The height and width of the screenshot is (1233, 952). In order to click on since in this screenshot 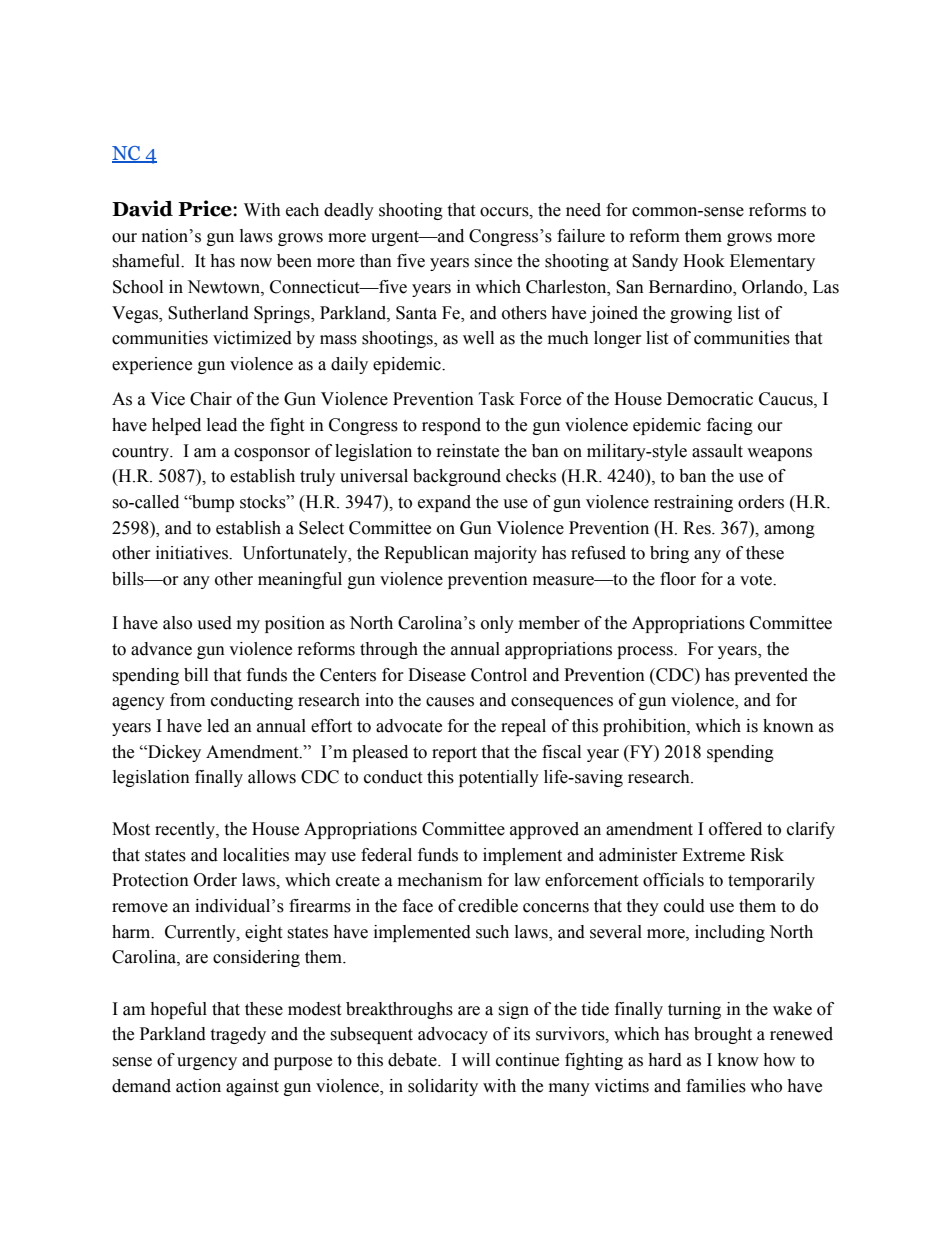, I will do `click(493, 261)`.
